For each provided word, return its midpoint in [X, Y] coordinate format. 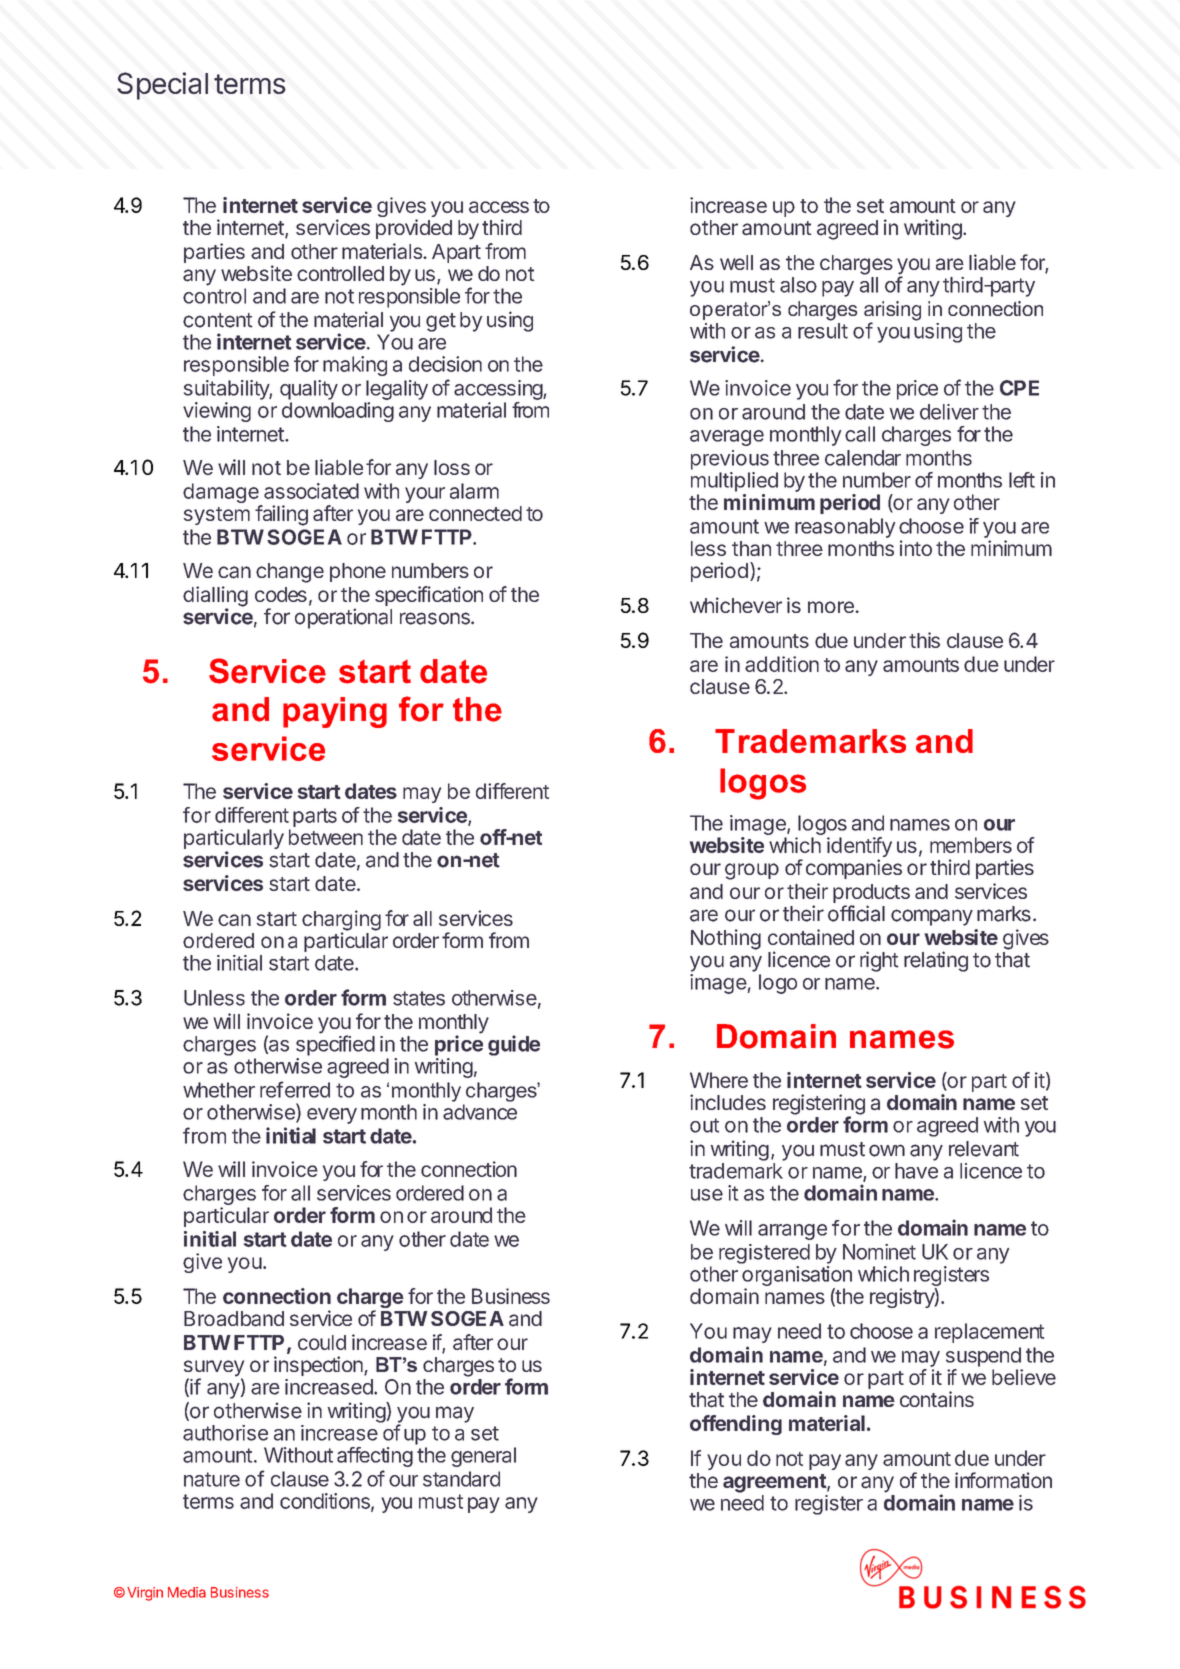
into [916, 548]
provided [414, 229]
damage [222, 494]
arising [892, 312]
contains [937, 1399]
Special [162, 86]
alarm [474, 491]
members [971, 845]
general [483, 1457]
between [326, 837]
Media [187, 1592]
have [916, 1171]
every [332, 1116]
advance [480, 1112]
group [752, 871]
